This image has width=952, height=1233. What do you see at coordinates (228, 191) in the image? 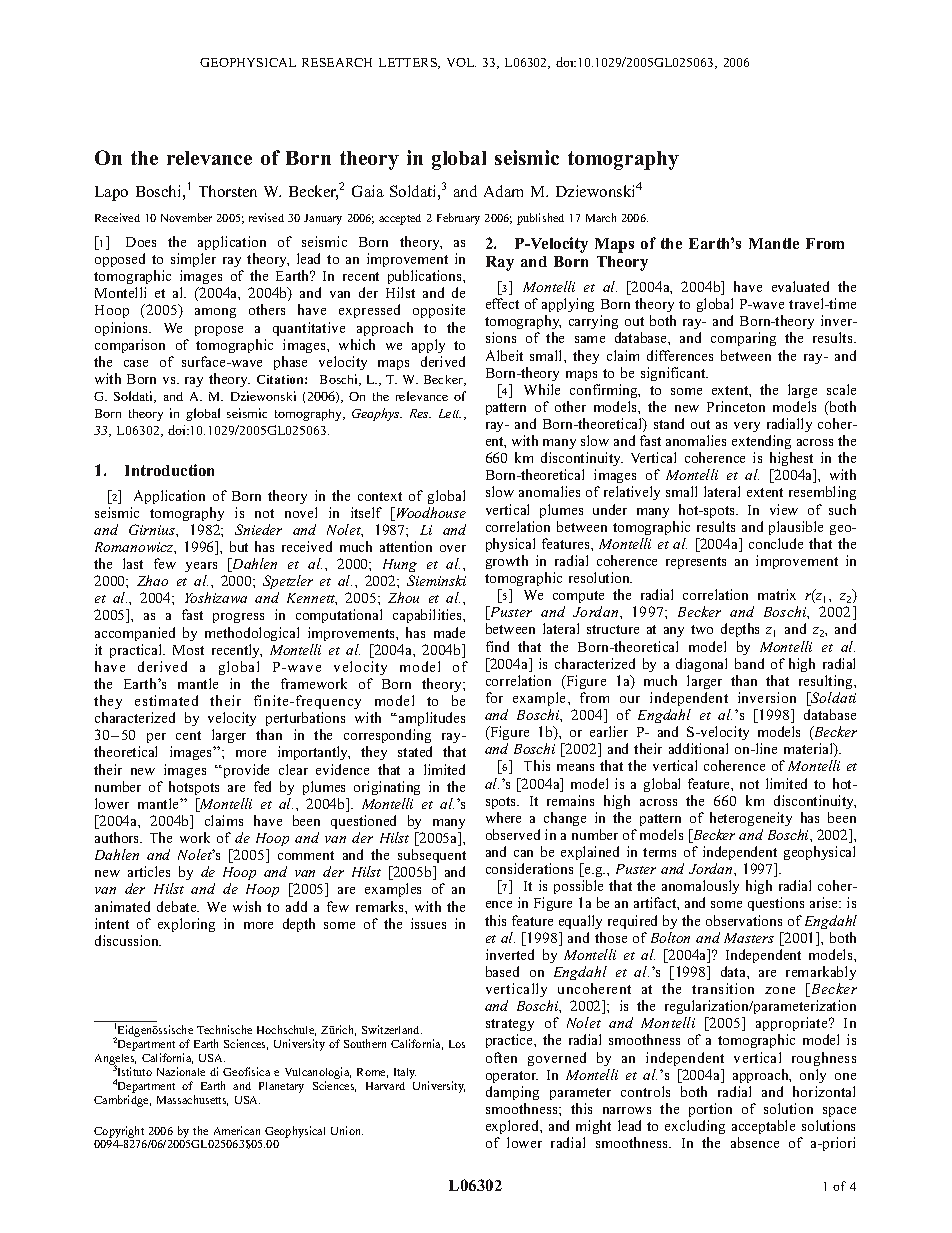
I see `Thorsten` at bounding box center [228, 191].
